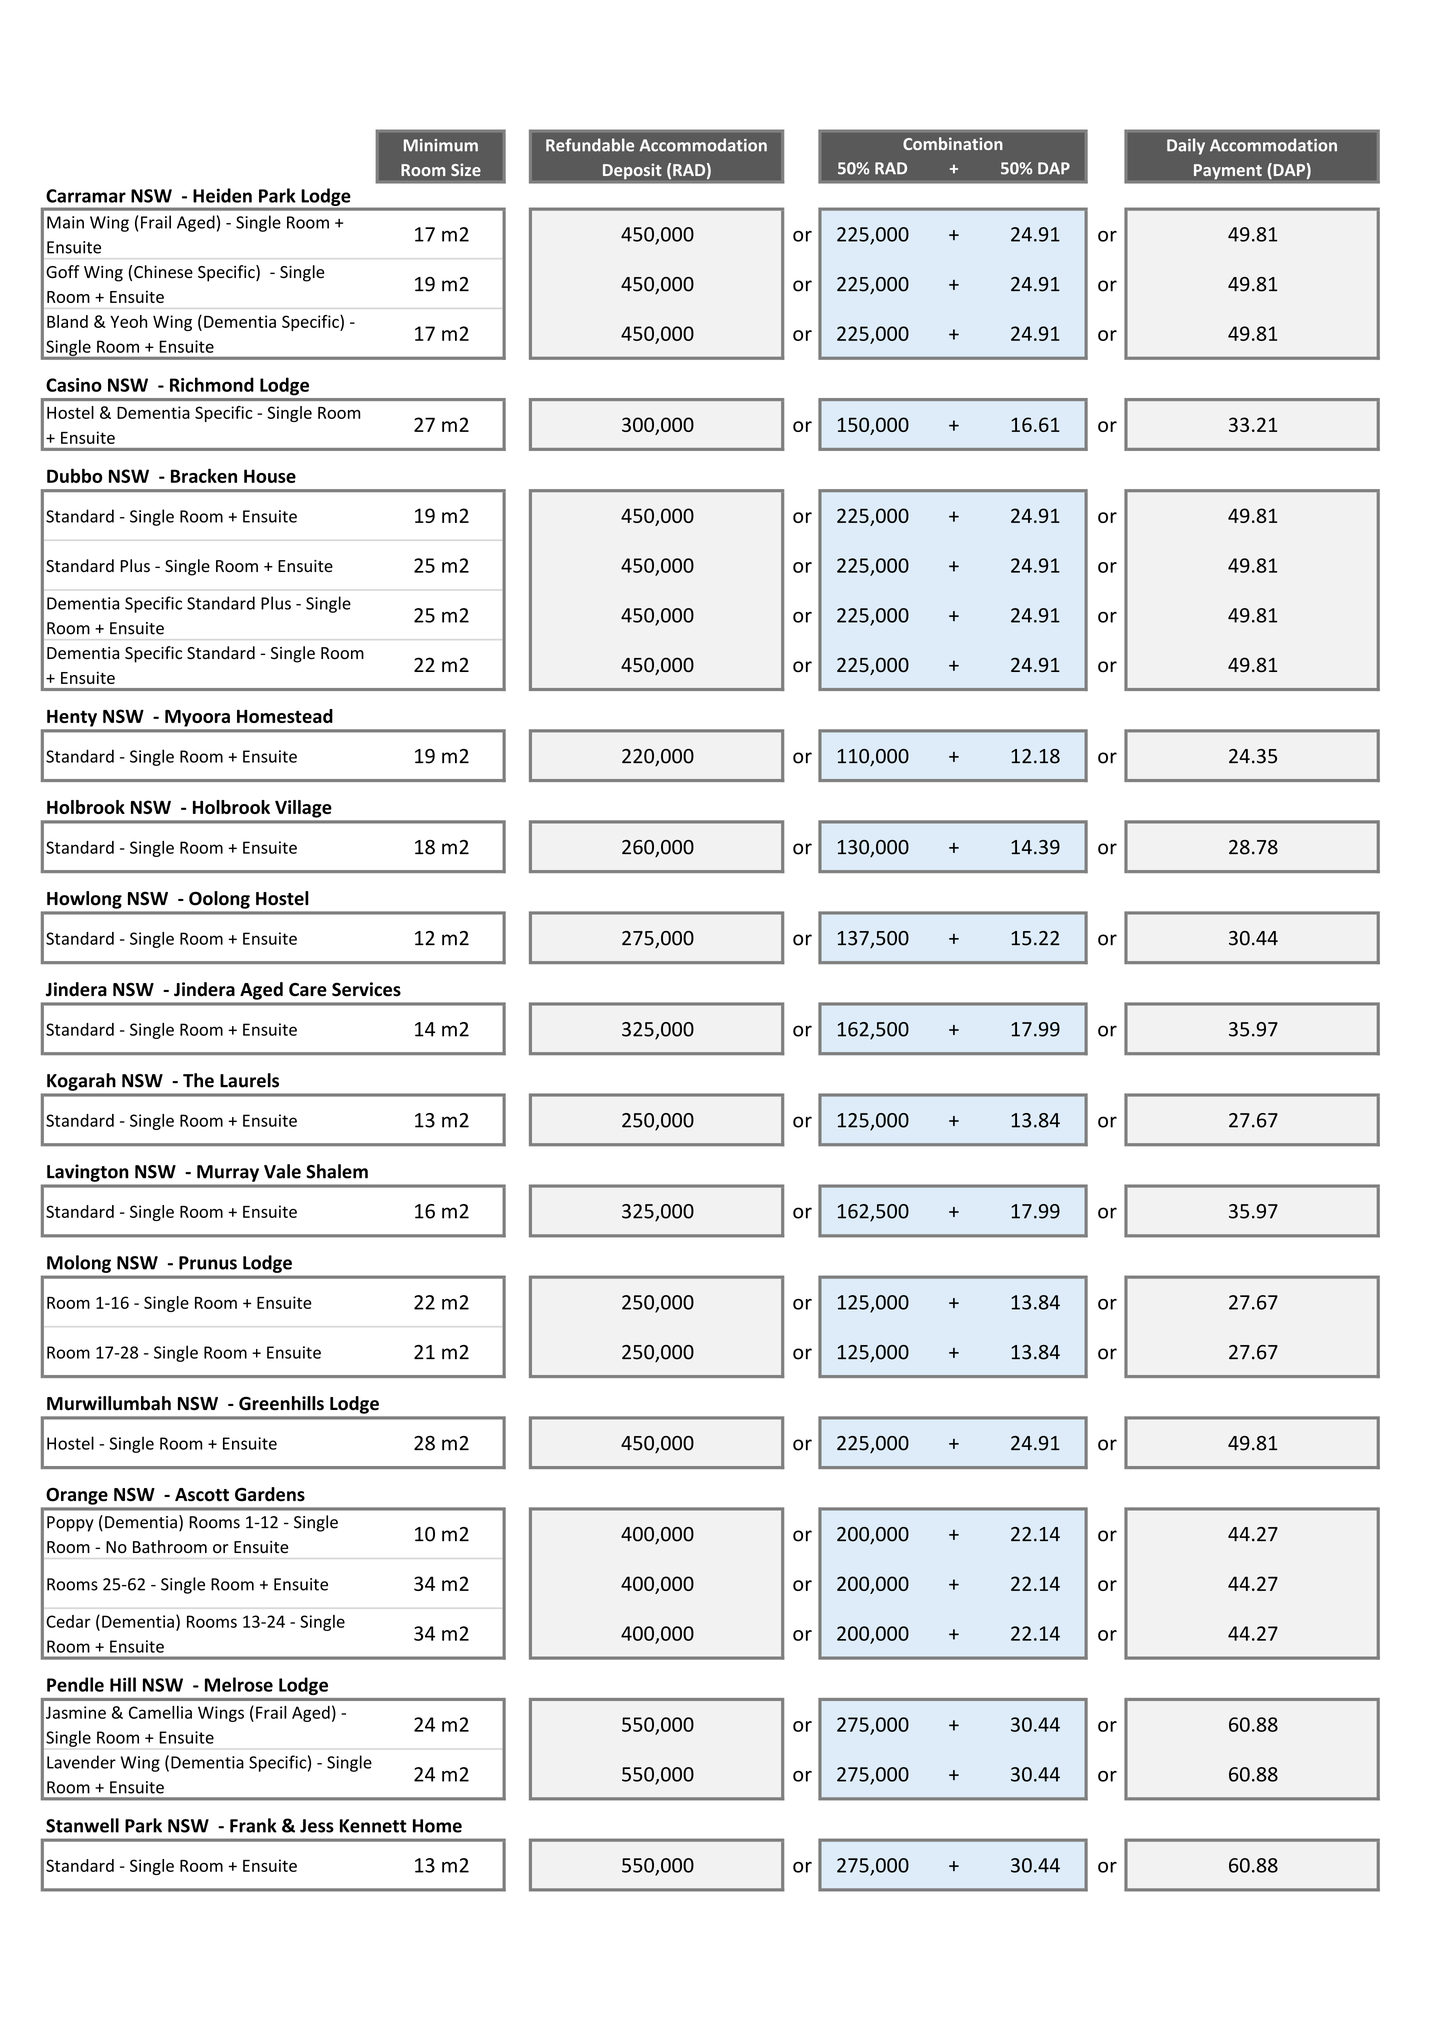  What do you see at coordinates (366, 989) in the screenshot?
I see `Services` at bounding box center [366, 989].
